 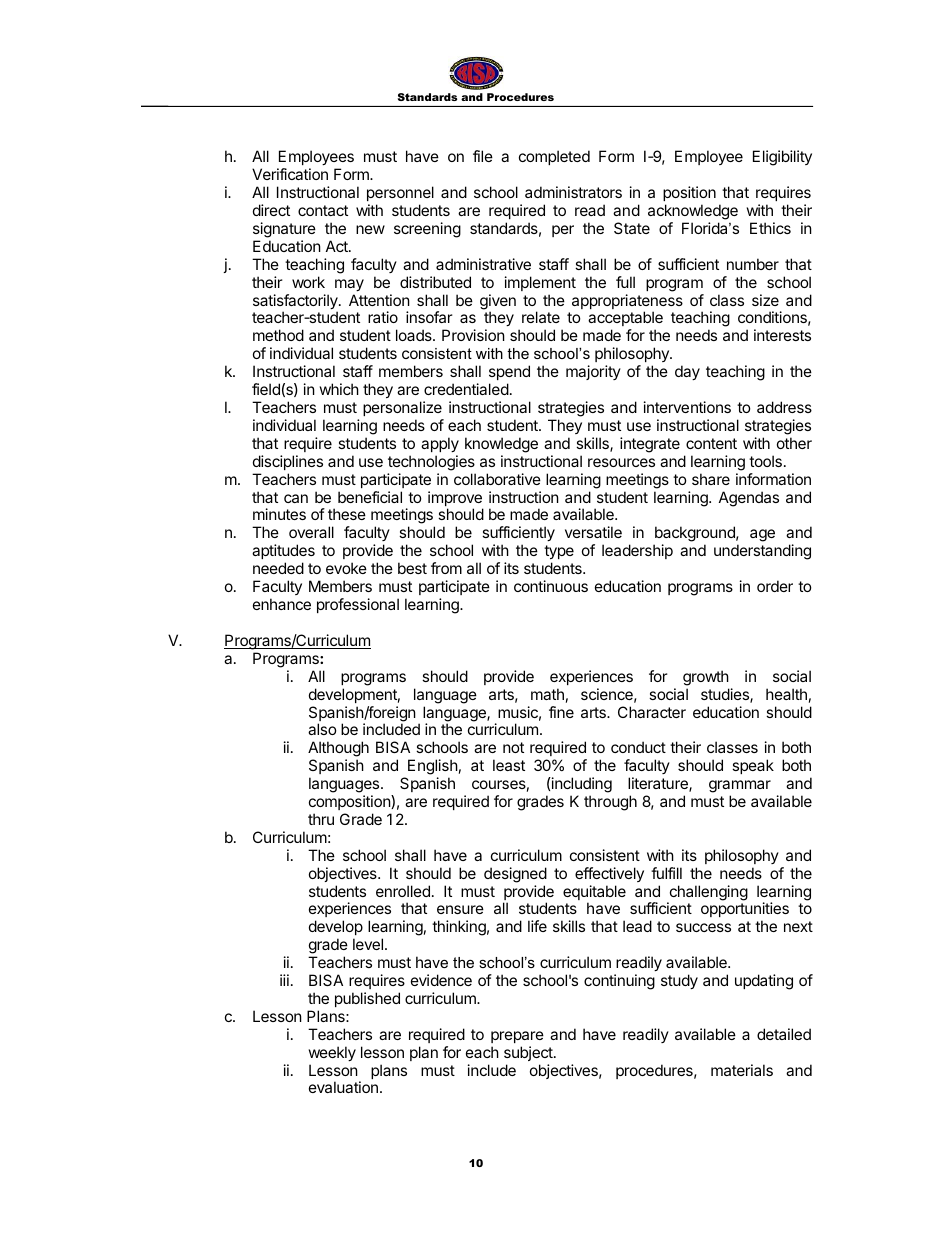 I want to click on weekly, so click(x=332, y=1053).
